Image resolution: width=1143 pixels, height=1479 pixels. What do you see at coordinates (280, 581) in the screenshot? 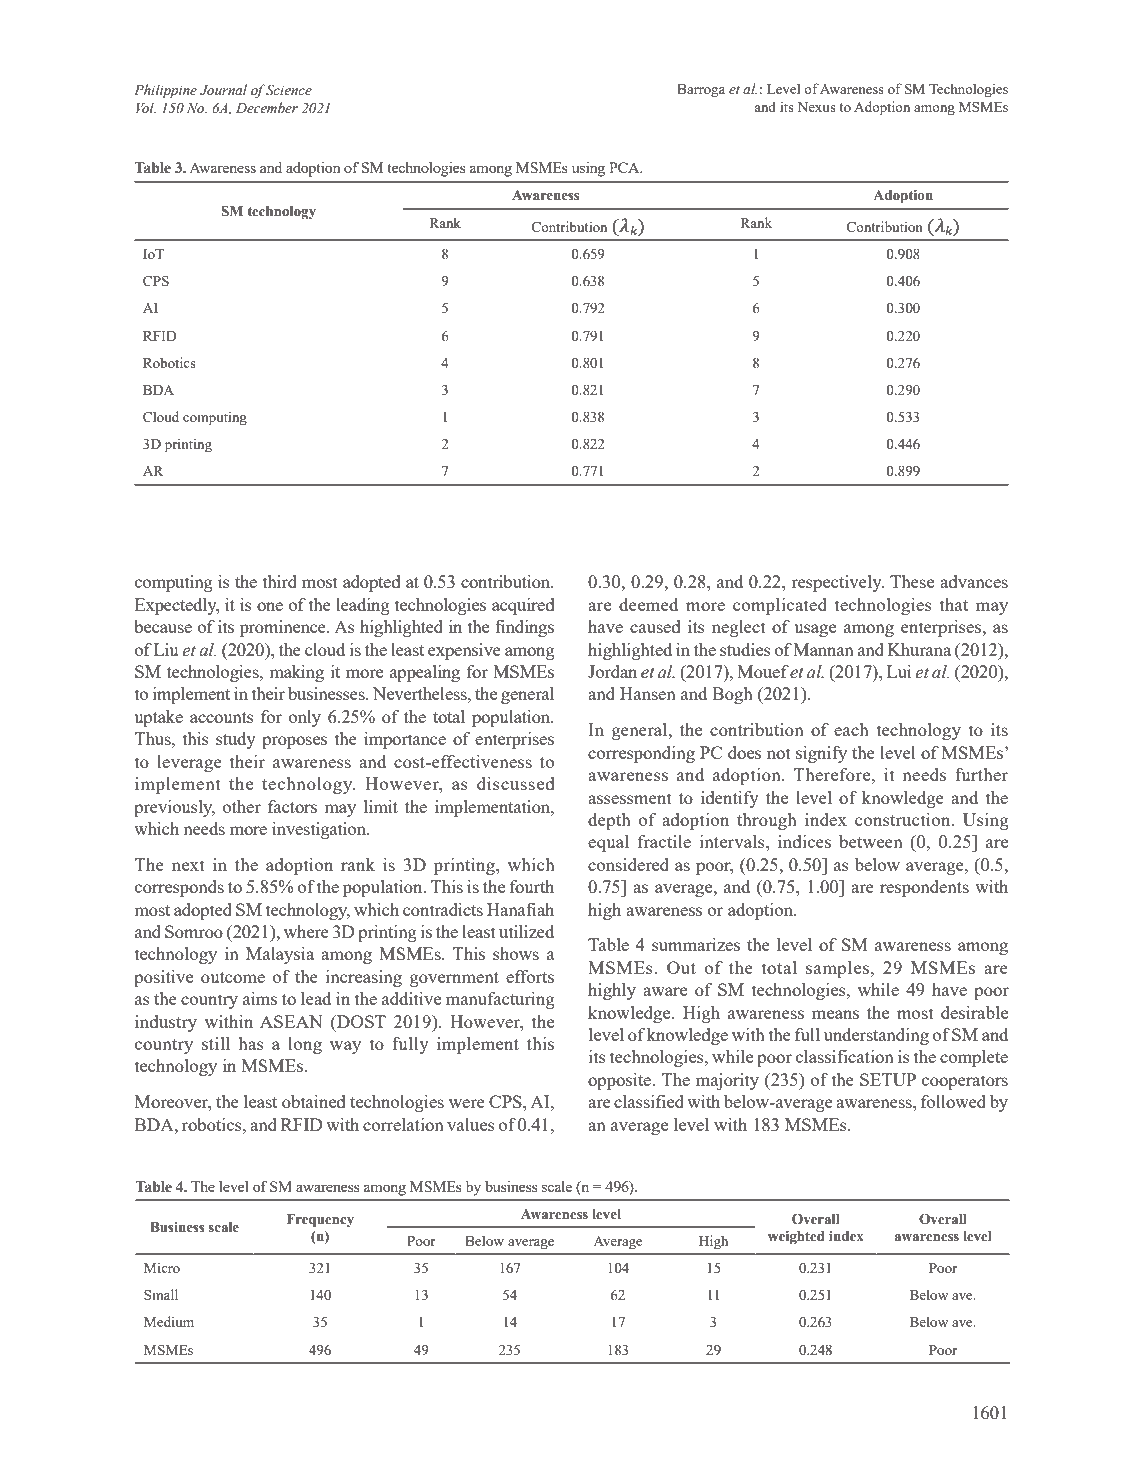
I see `third` at bounding box center [280, 581].
